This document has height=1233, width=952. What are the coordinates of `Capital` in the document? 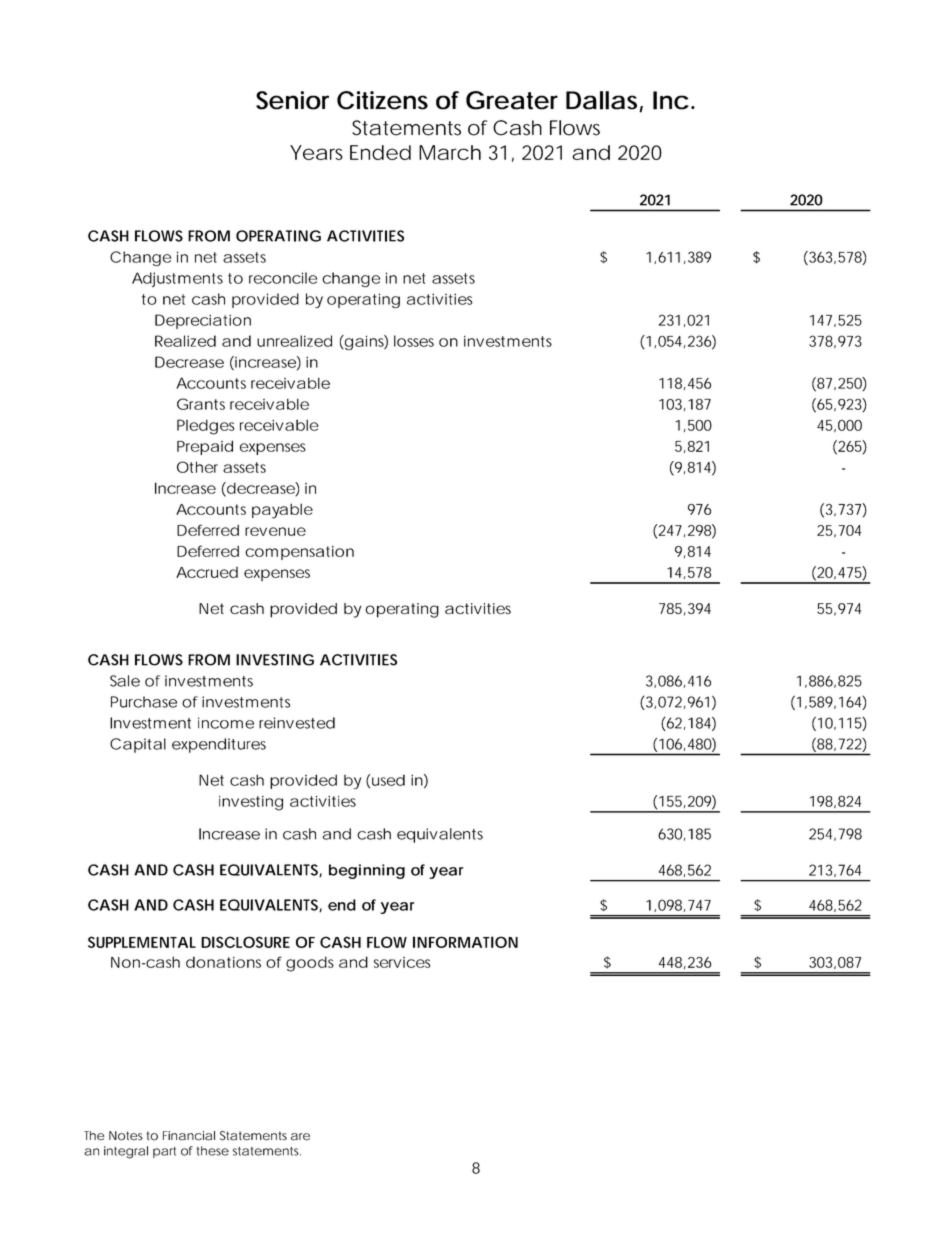 It's located at (138, 745).
